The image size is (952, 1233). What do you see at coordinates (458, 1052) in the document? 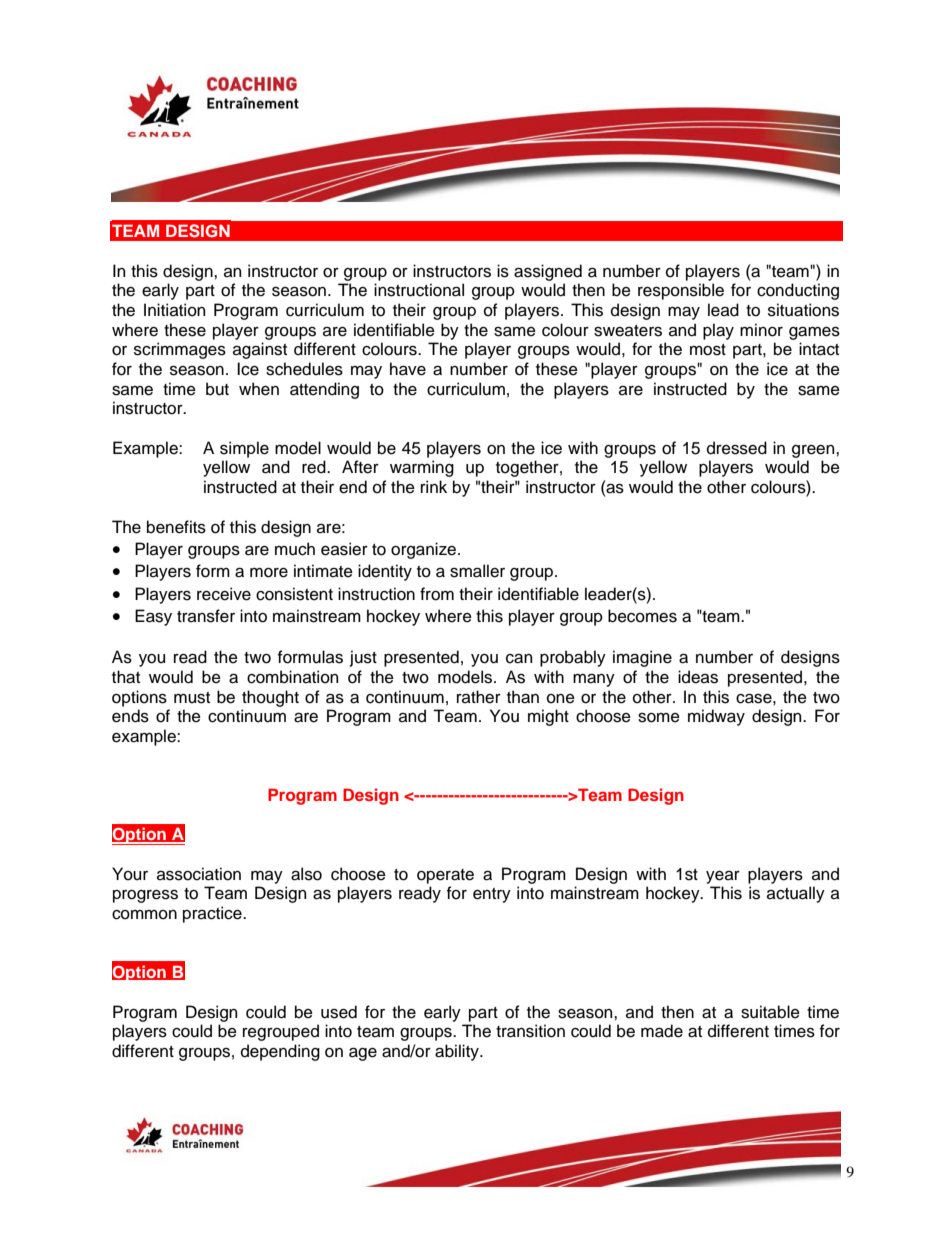
I see `ability` at bounding box center [458, 1052].
